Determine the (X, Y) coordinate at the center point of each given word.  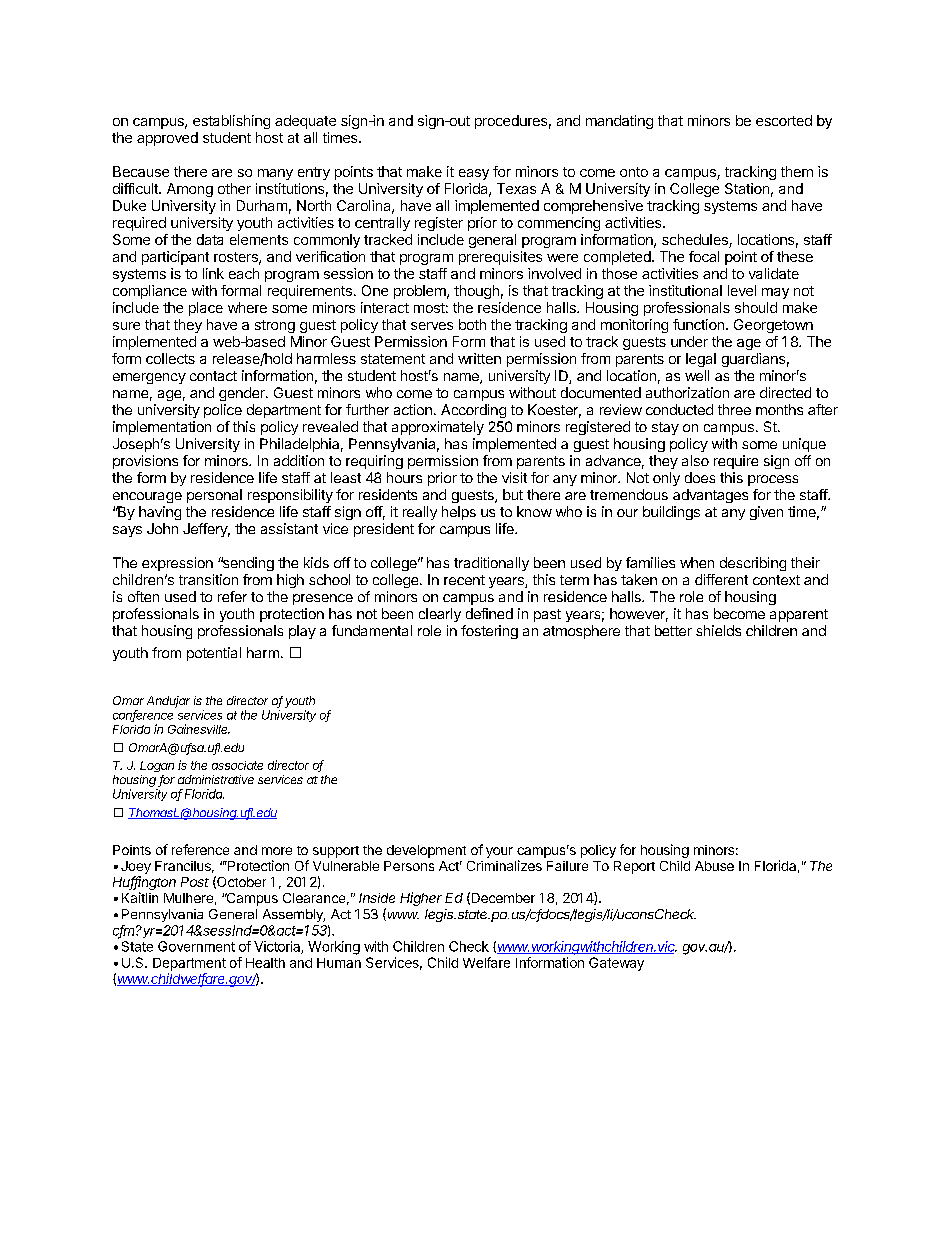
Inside (377, 898)
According (473, 411)
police (223, 411)
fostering (489, 632)
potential (214, 654)
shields (718, 630)
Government (196, 946)
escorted (784, 120)
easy (474, 174)
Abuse (714, 866)
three (734, 409)
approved (167, 139)
